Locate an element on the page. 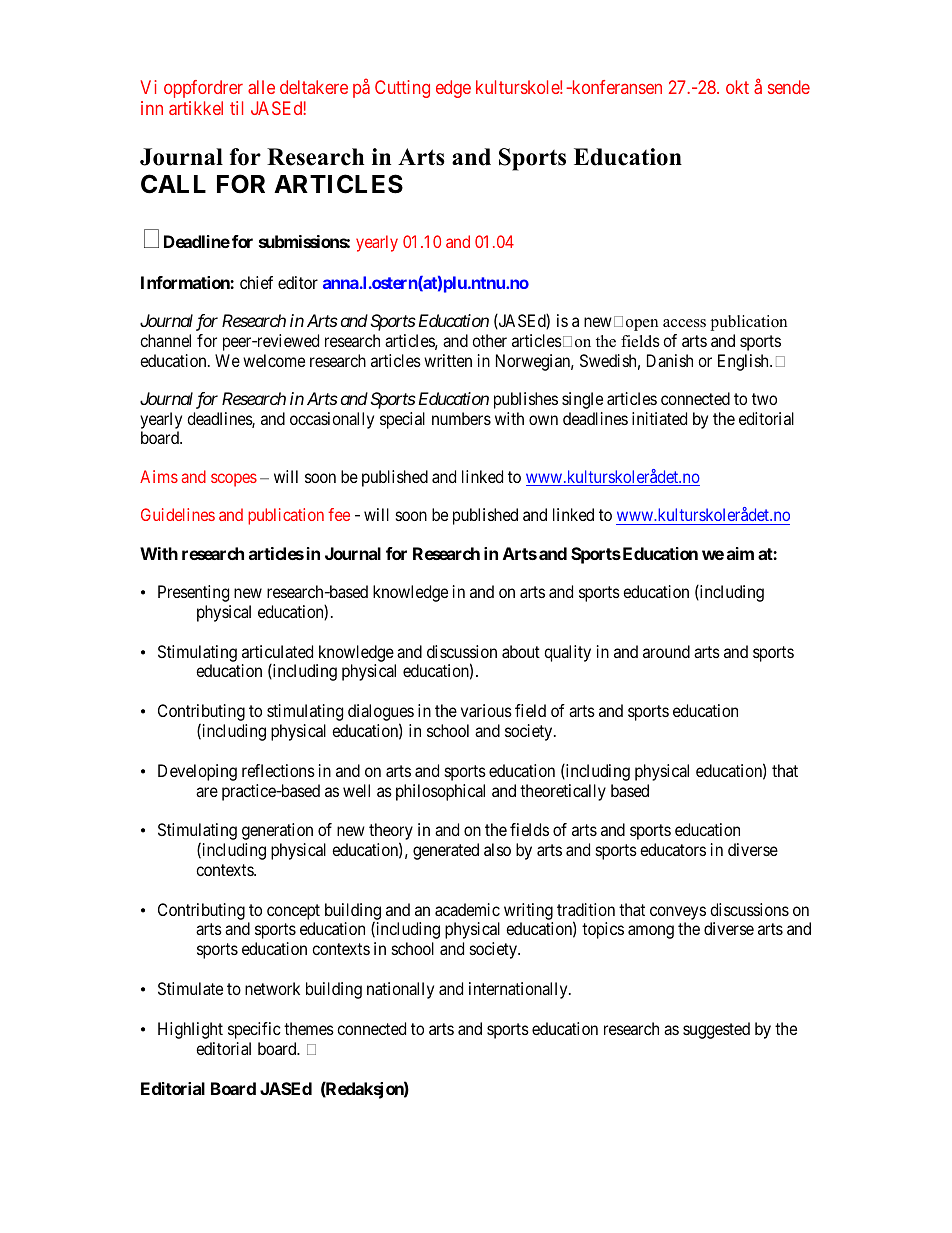 Image resolution: width=952 pixels, height=1233 pixels. til is located at coordinates (236, 108).
